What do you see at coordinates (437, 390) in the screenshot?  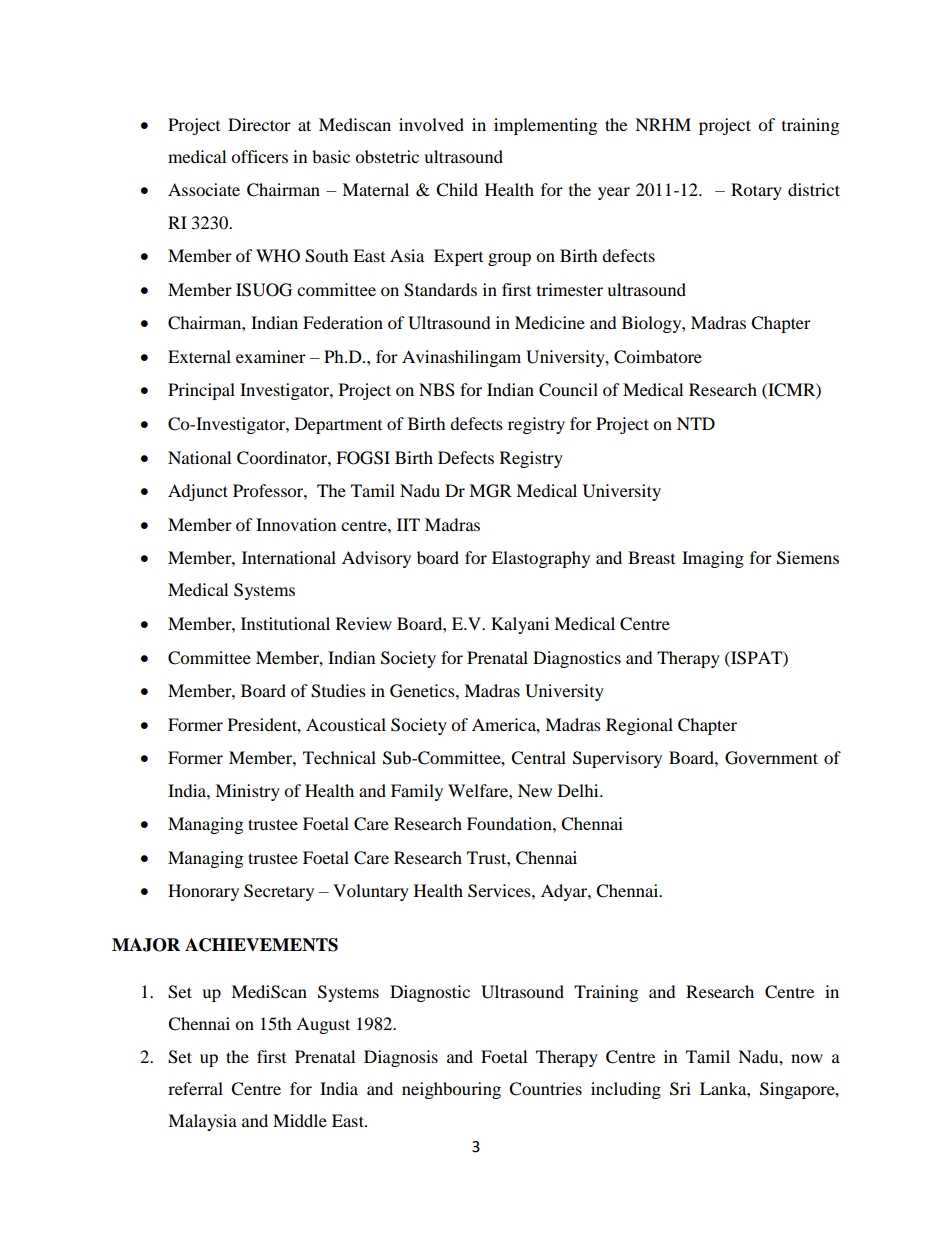 I see `NBS` at bounding box center [437, 390].
